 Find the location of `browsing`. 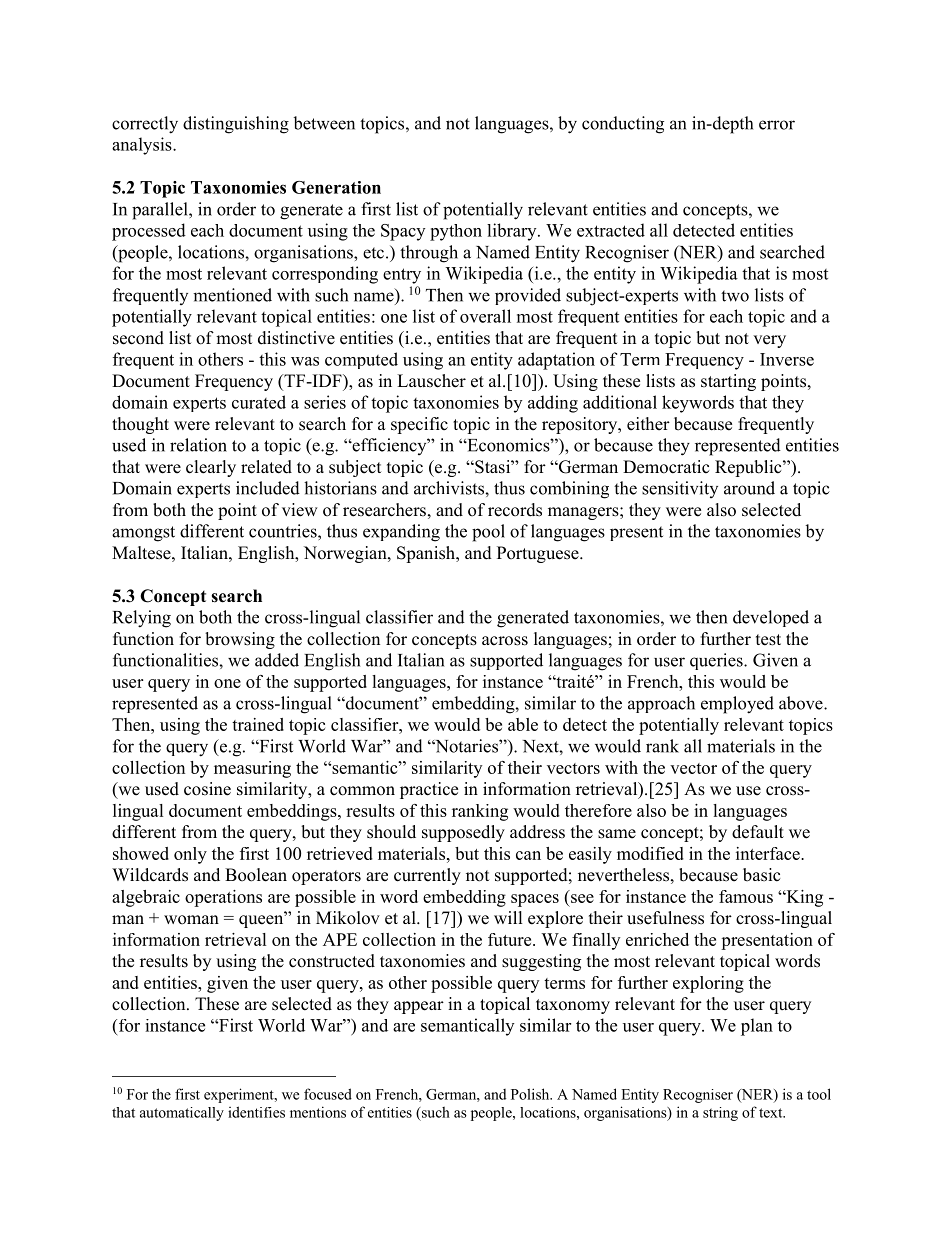

browsing is located at coordinates (240, 640).
